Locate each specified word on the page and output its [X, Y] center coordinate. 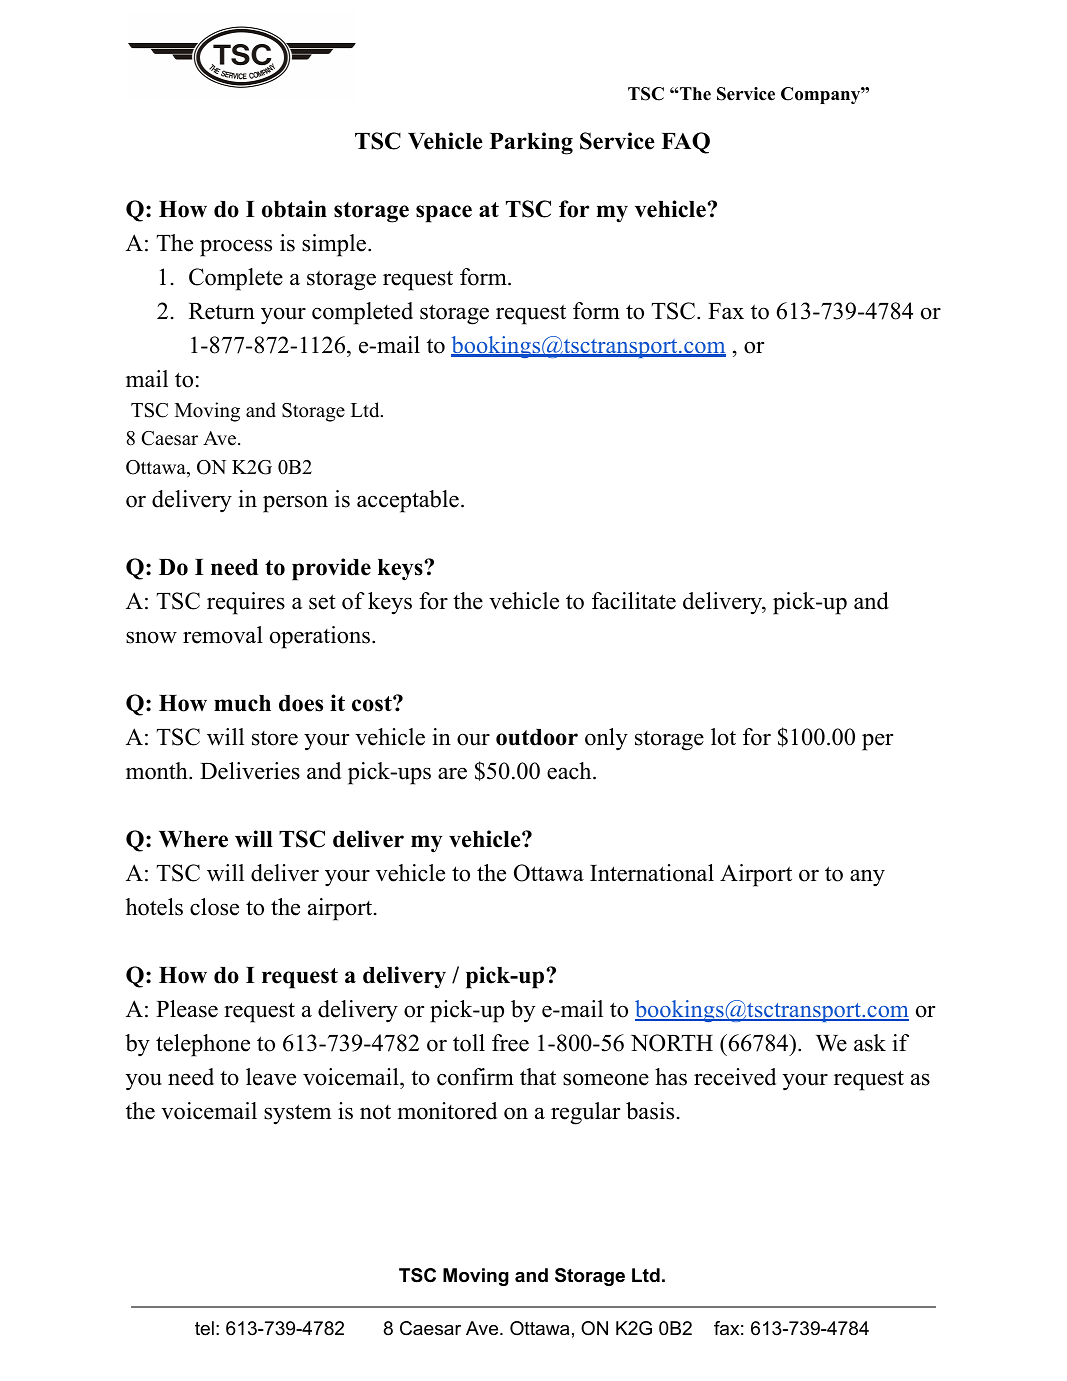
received [735, 1077]
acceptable [408, 501]
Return [222, 311]
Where [193, 839]
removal [223, 635]
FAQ [685, 143]
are [452, 773]
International [652, 873]
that [538, 1076]
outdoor [537, 737]
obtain [294, 209]
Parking [531, 143]
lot [723, 737]
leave [271, 1077]
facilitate [634, 601]
